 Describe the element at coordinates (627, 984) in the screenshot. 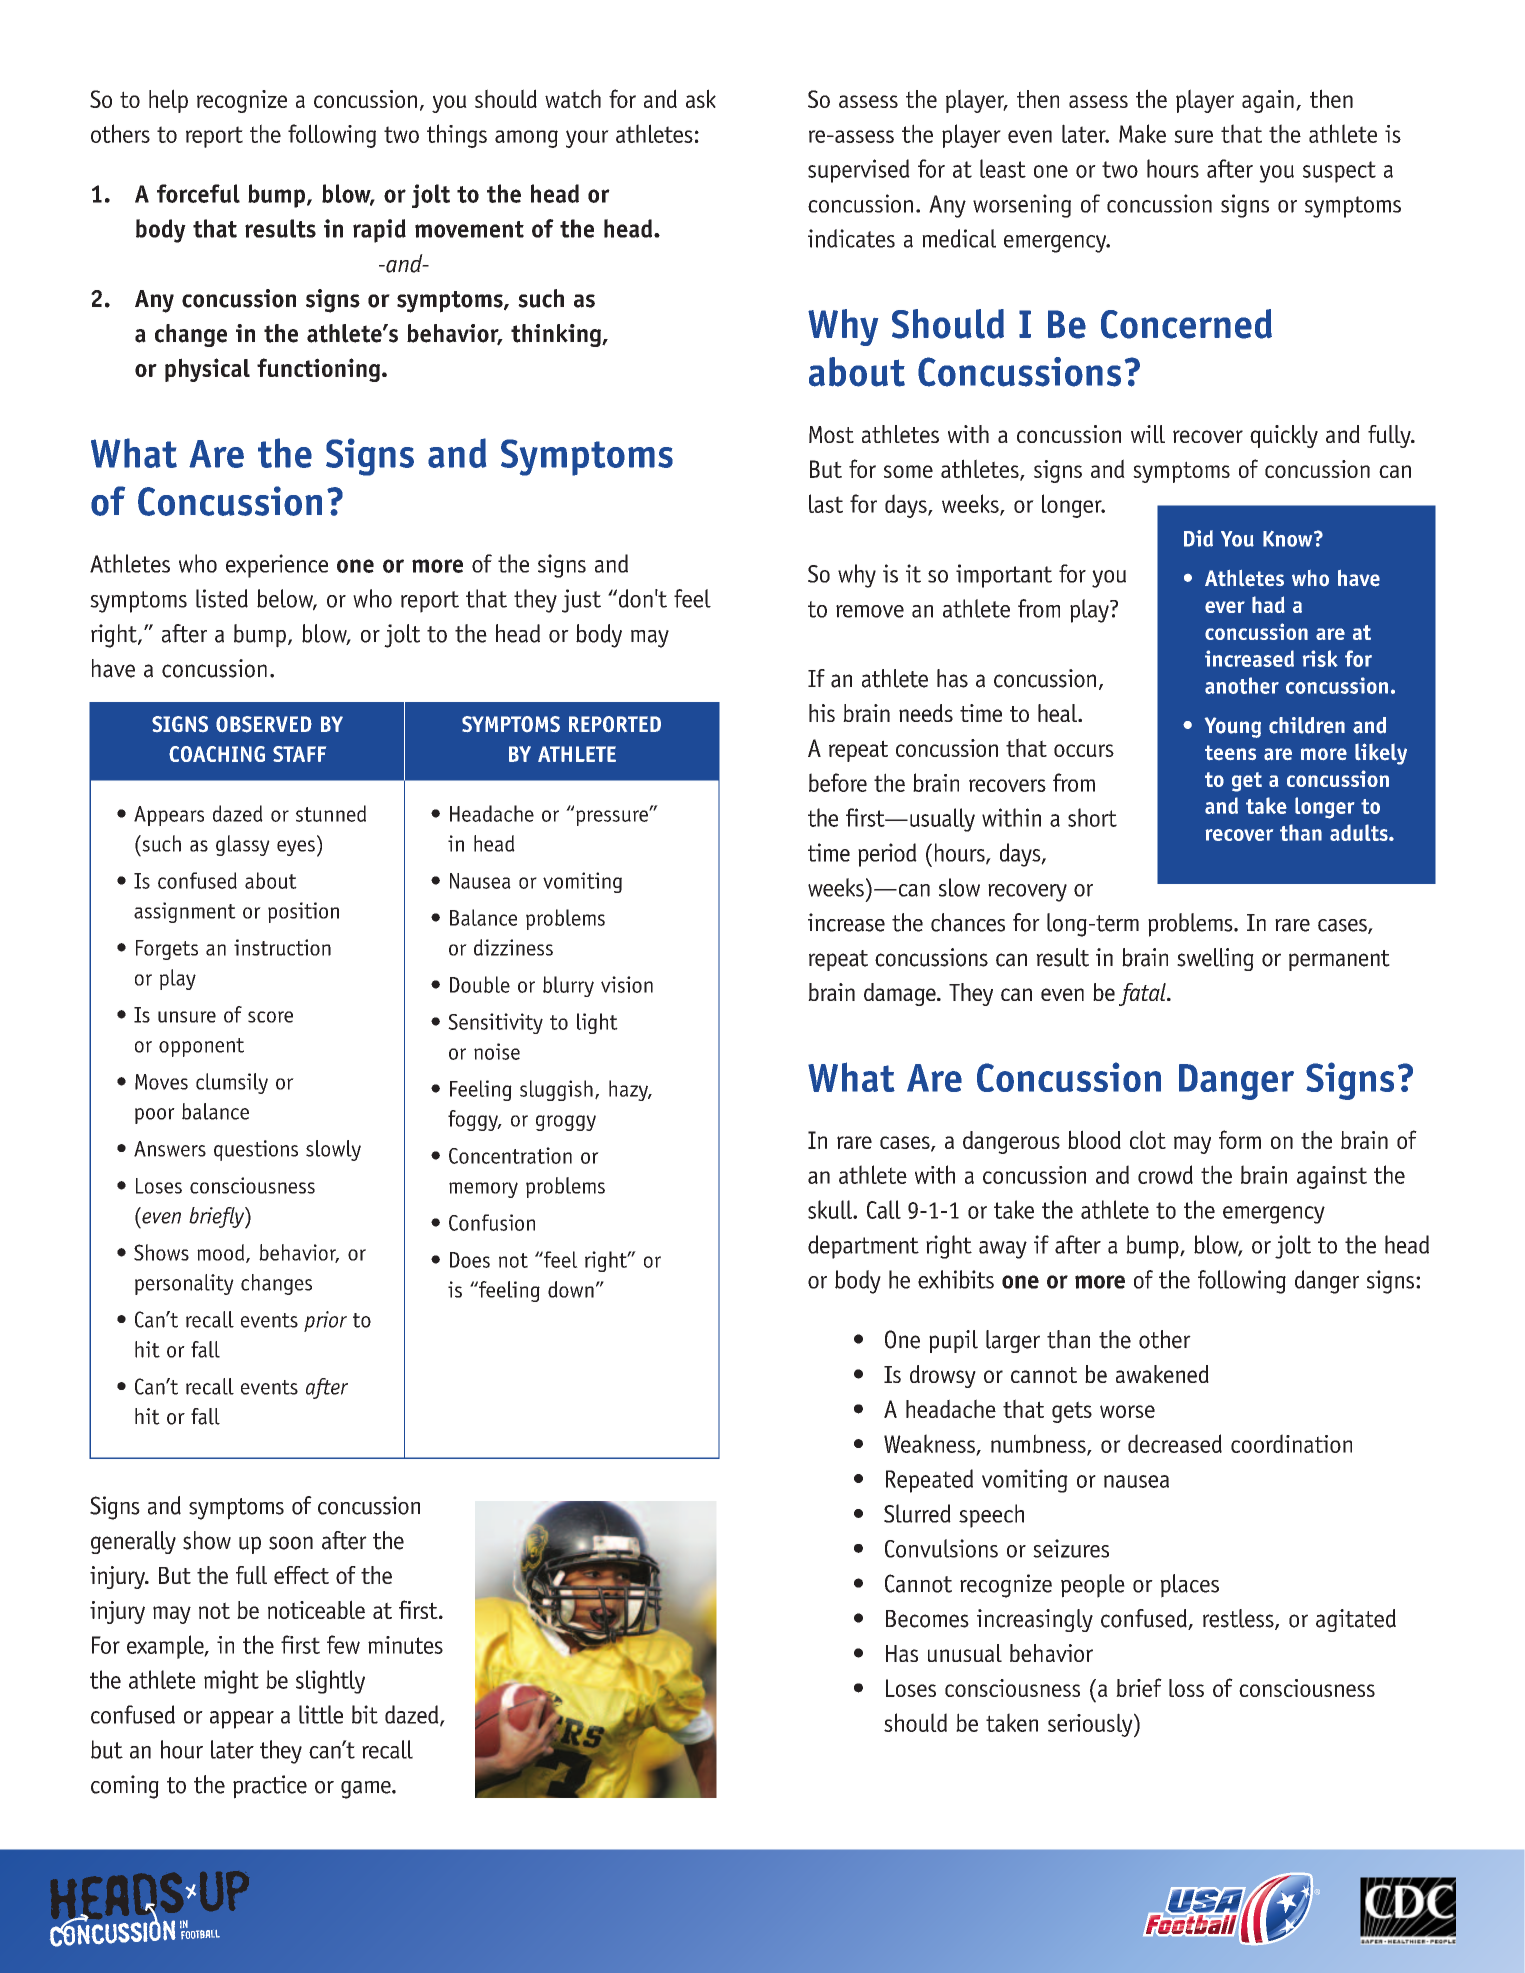

I see `vision` at that location.
